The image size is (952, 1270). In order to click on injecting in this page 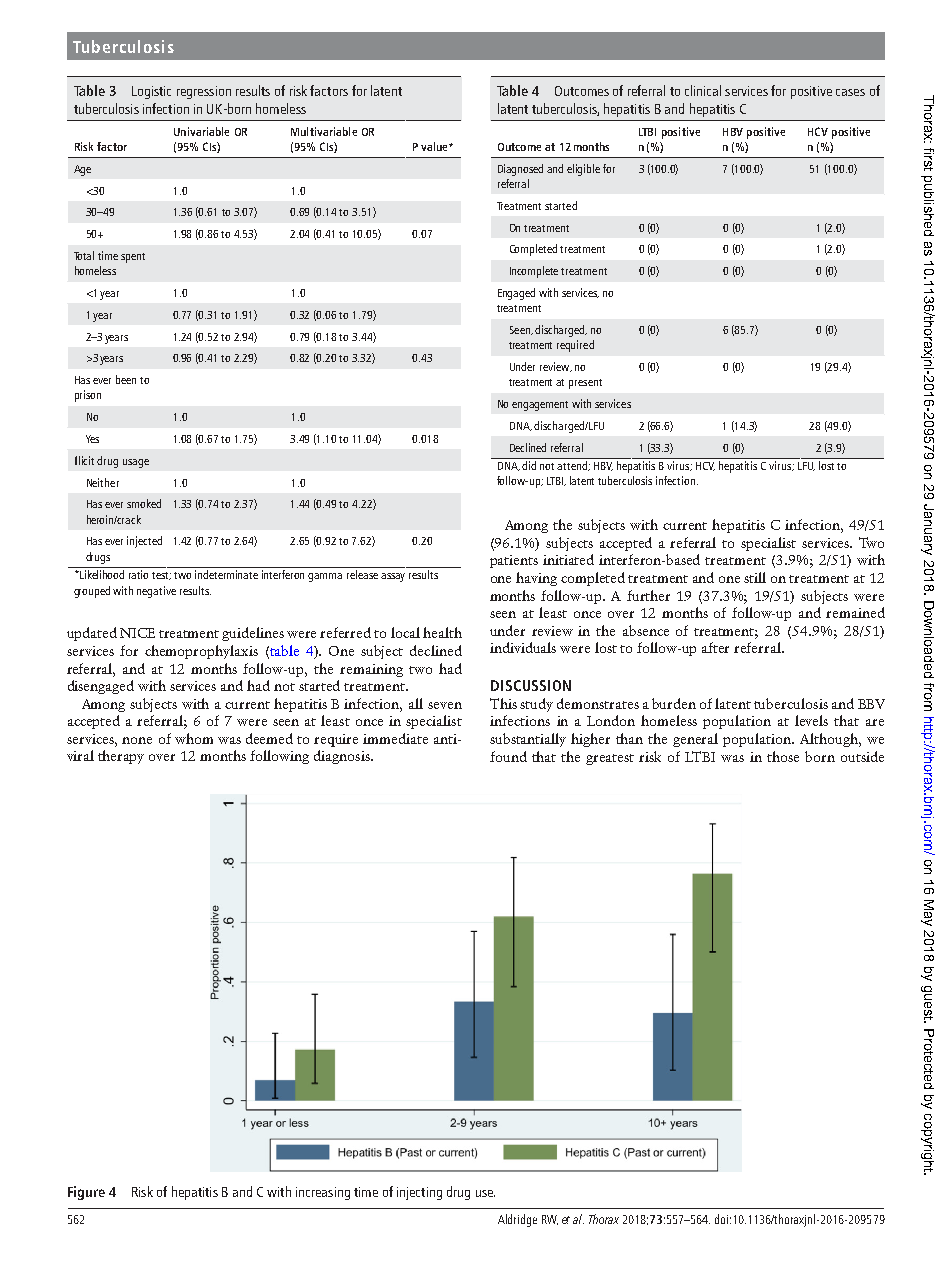, I will do `click(419, 1193)`.
